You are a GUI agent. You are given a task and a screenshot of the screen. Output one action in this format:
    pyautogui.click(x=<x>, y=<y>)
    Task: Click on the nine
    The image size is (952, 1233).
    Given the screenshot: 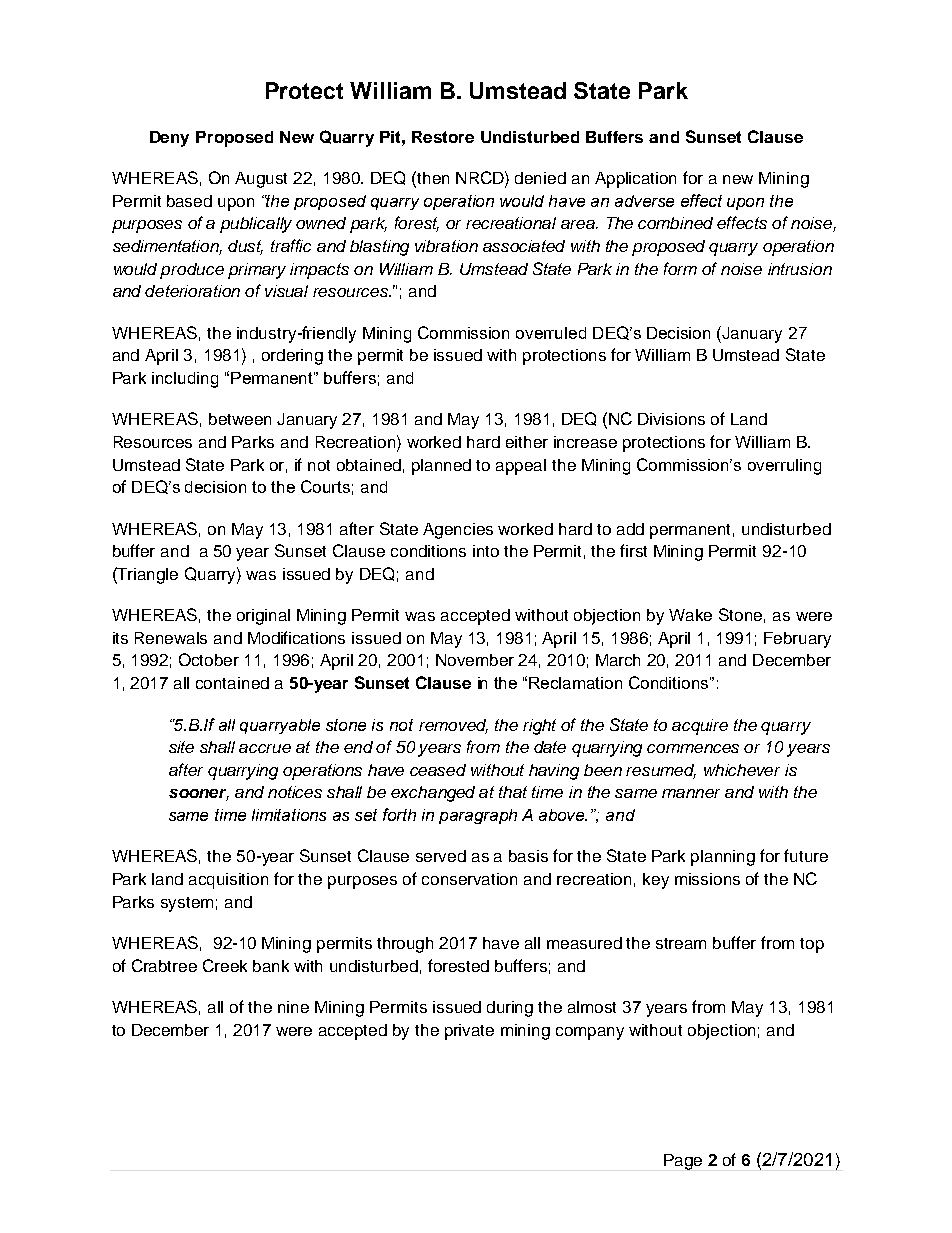 What is the action you would take?
    pyautogui.click(x=293, y=1007)
